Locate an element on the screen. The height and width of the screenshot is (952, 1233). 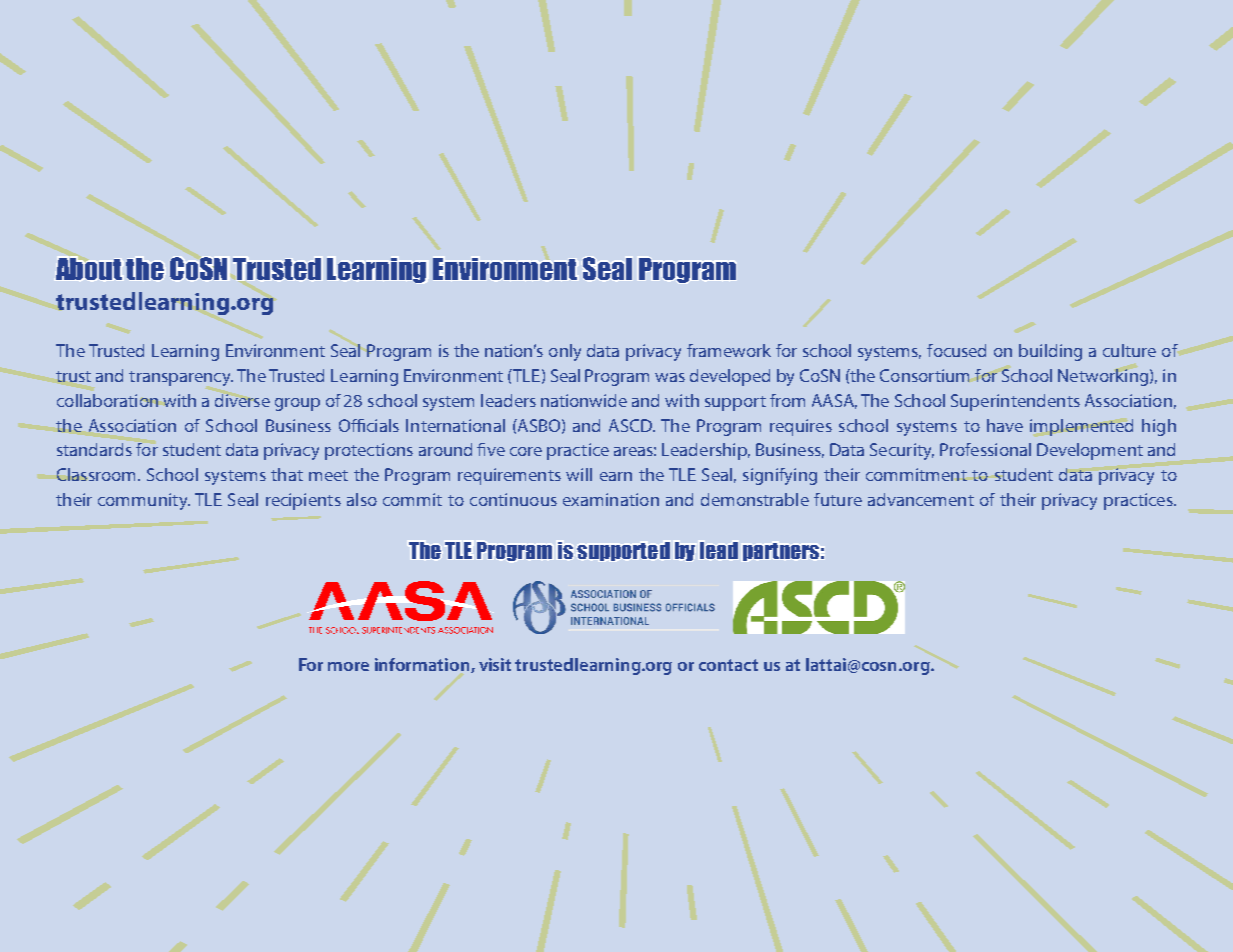
About is located at coordinates (89, 269).
